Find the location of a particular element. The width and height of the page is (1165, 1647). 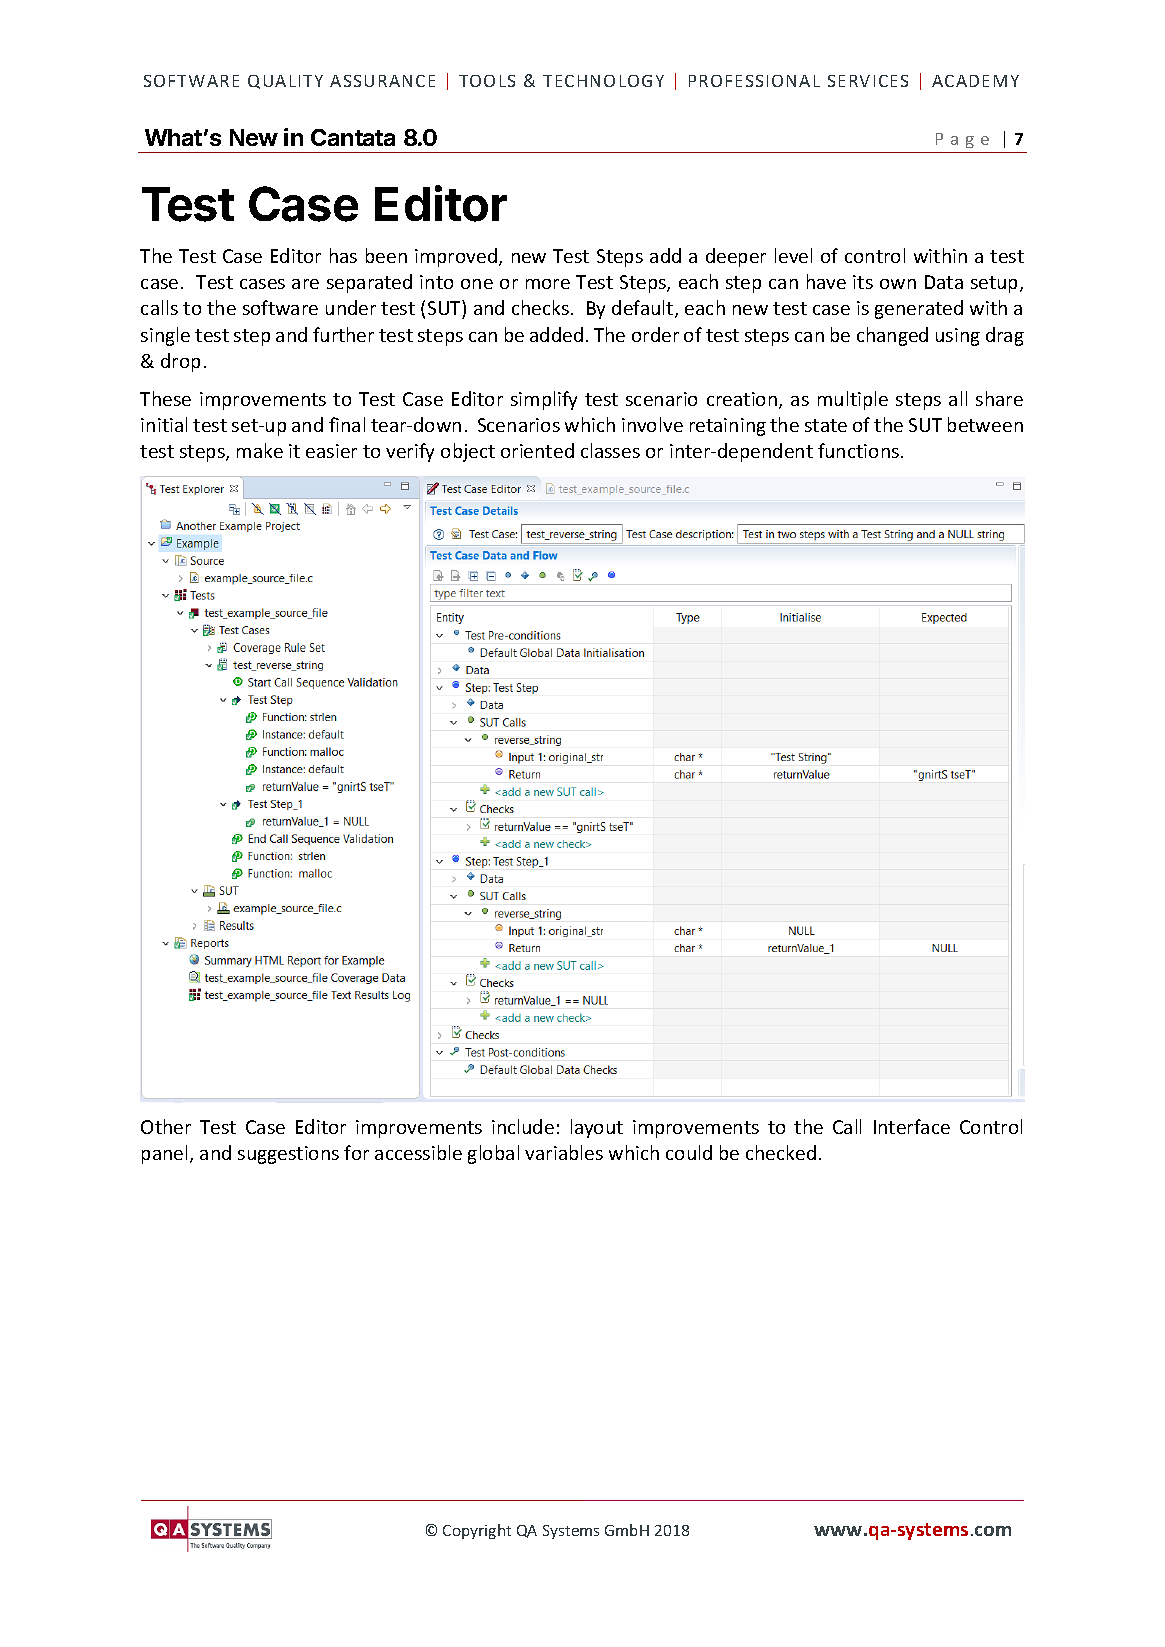

Copyright is located at coordinates (477, 1531).
